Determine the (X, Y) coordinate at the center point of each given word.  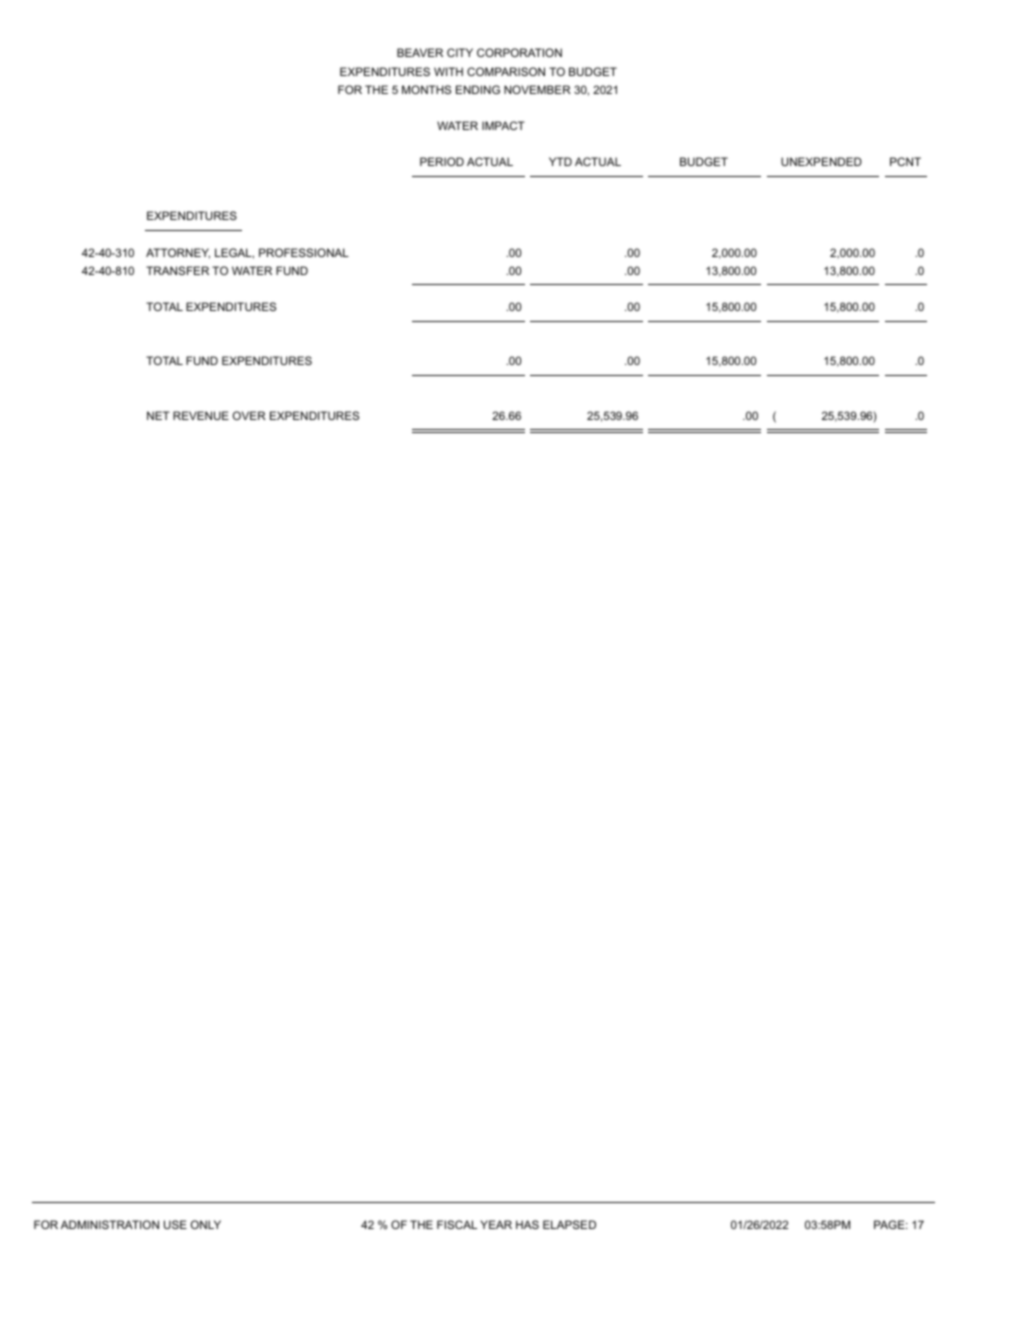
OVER (249, 415)
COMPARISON (506, 71)
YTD (560, 161)
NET (158, 415)
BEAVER (420, 52)
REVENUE (201, 415)
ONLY (206, 1224)
